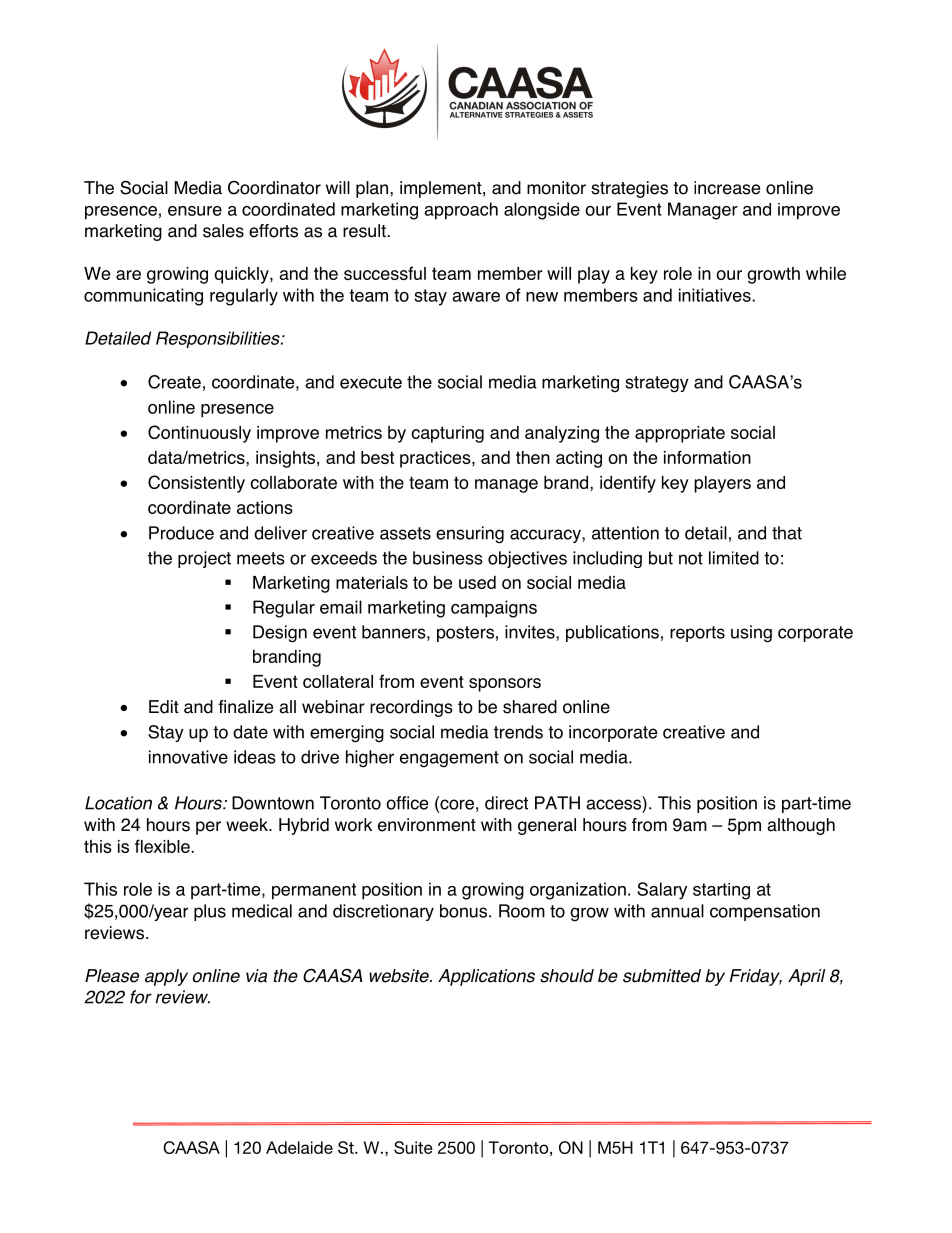 The height and width of the screenshot is (1233, 952). I want to click on limited, so click(734, 558).
